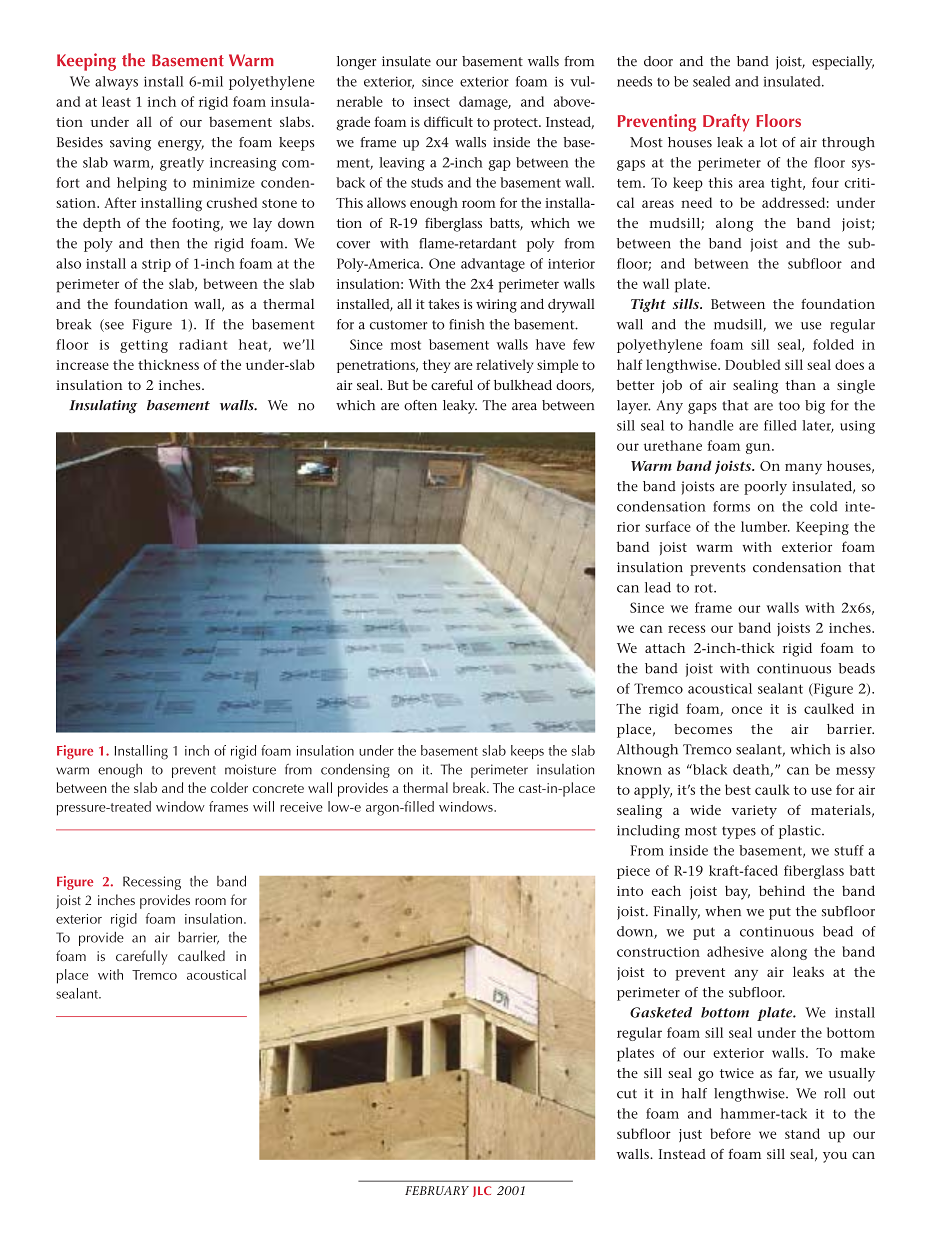  I want to click on attach, so click(665, 648).
